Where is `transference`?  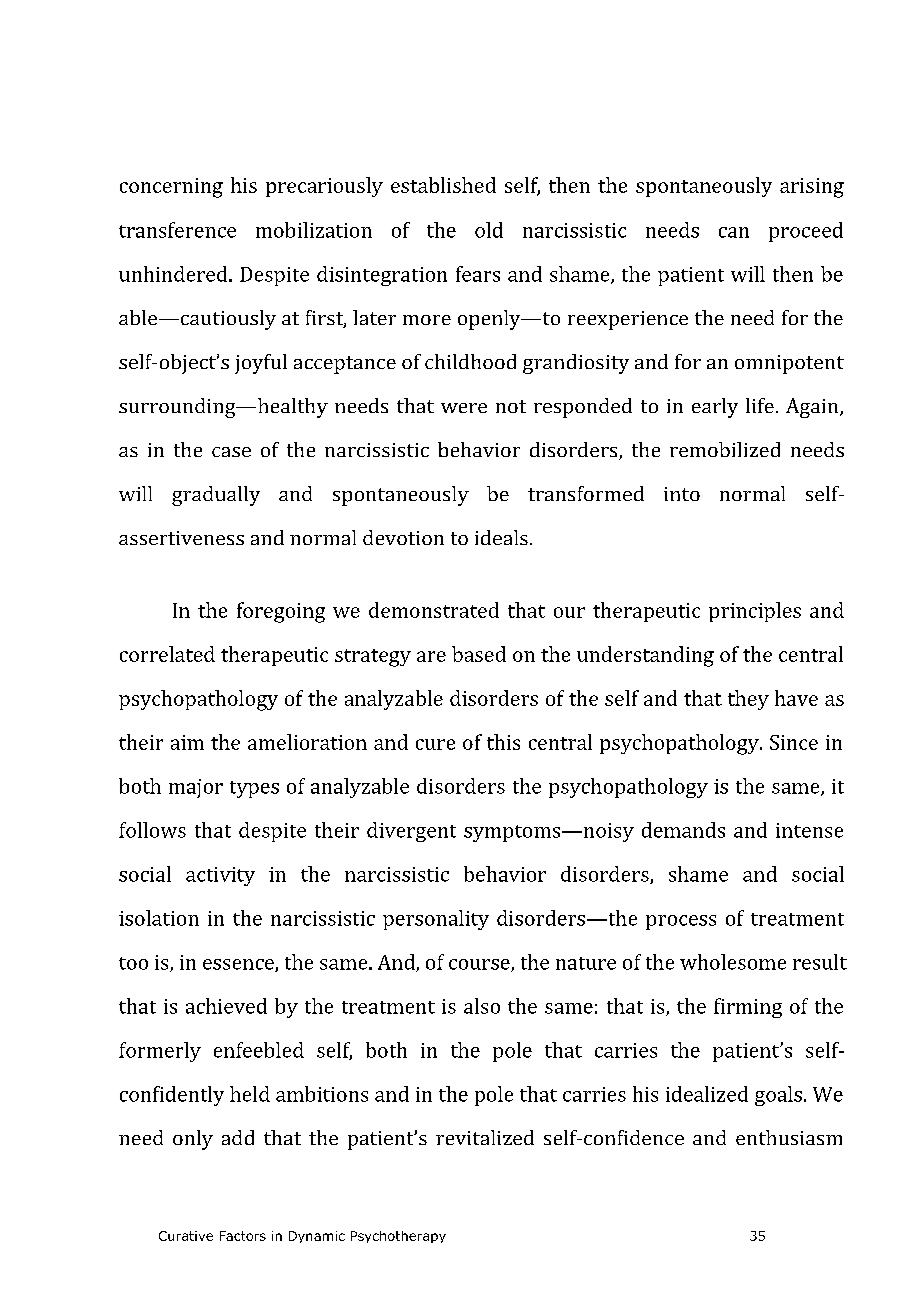 transference is located at coordinates (177, 230).
